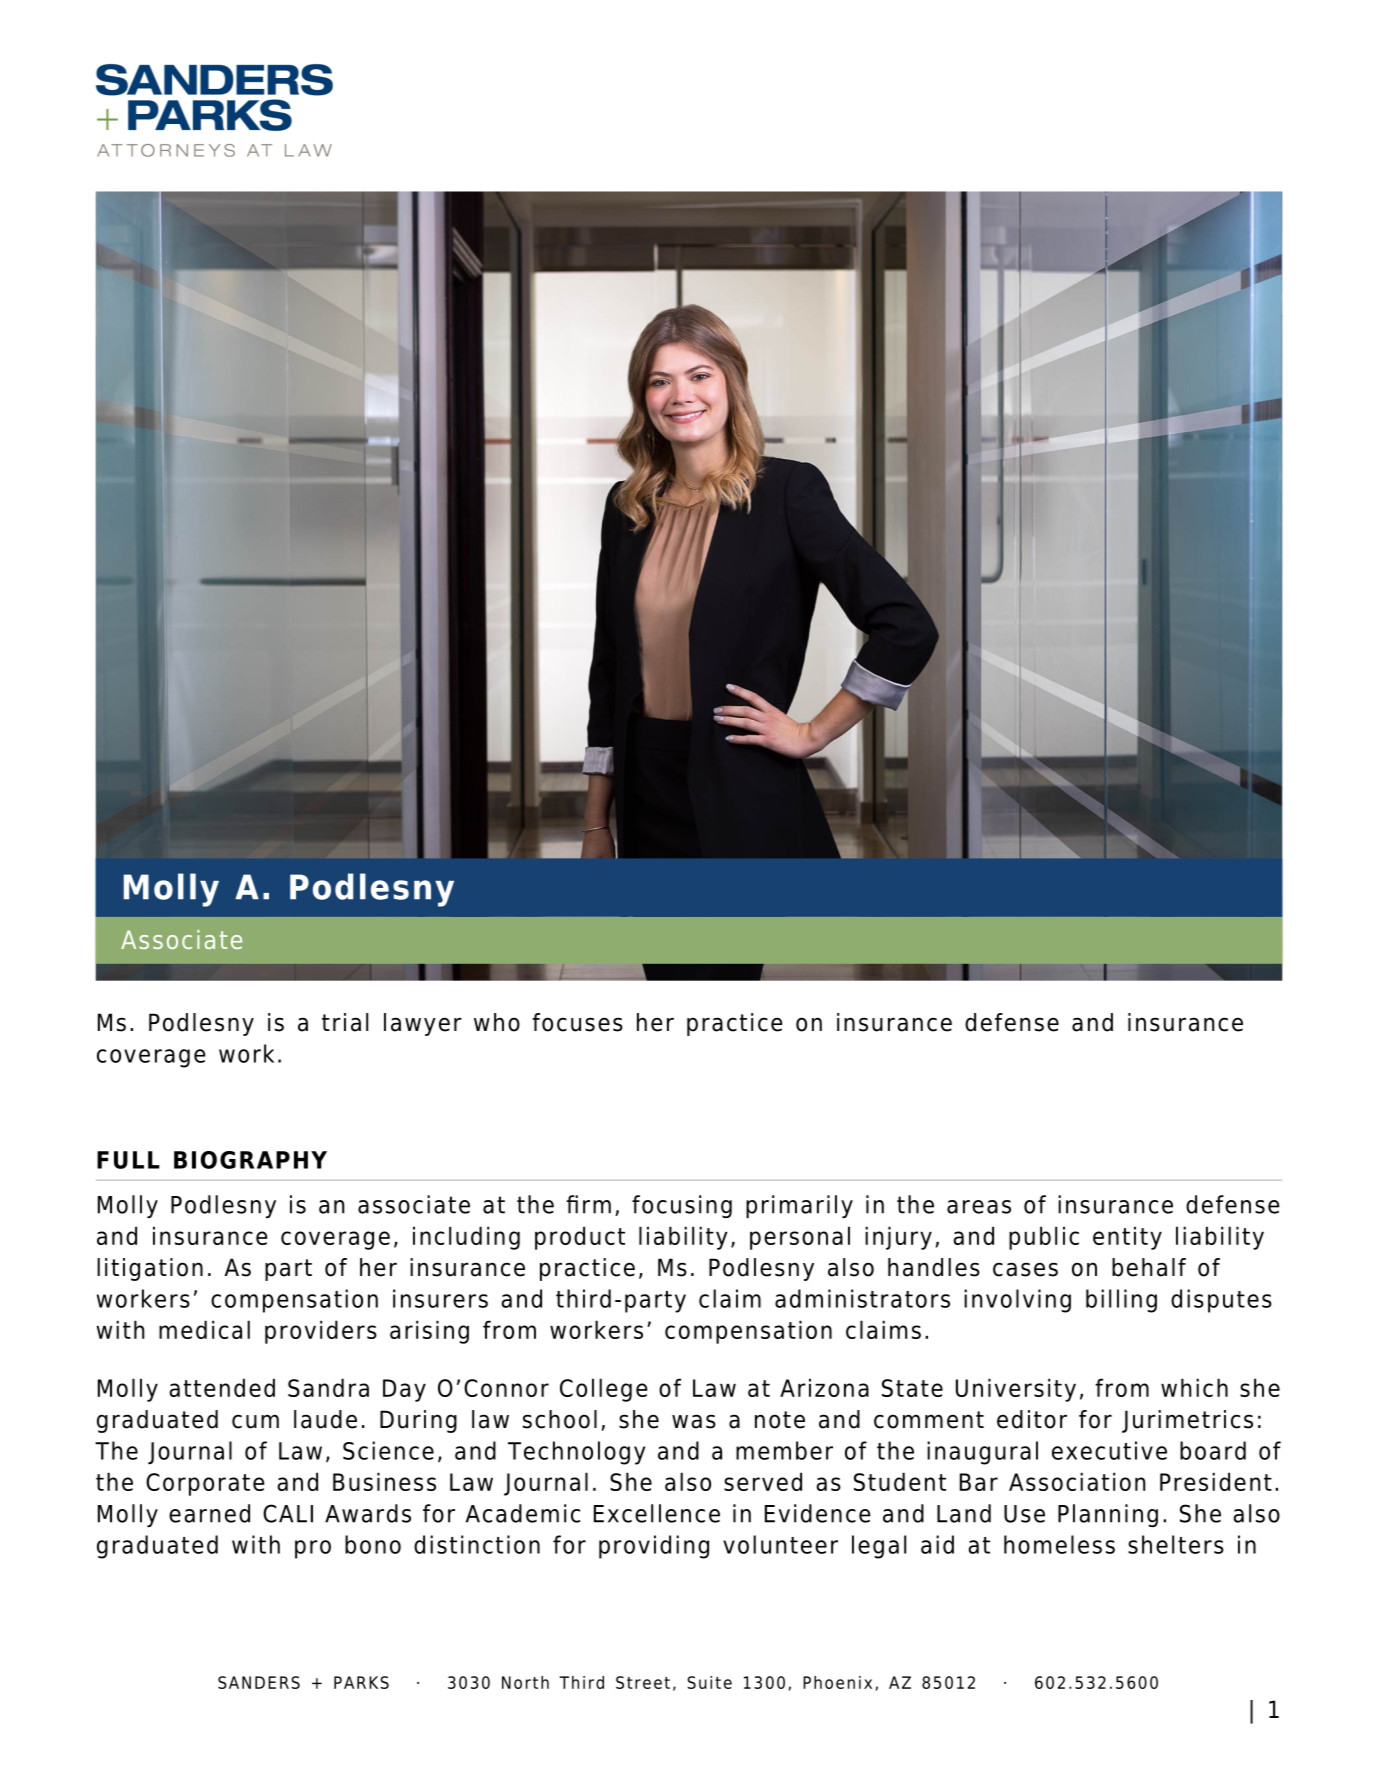 This screenshot has height=1783, width=1378. Describe the element at coordinates (1127, 1238) in the screenshot. I see `entity` at that location.
